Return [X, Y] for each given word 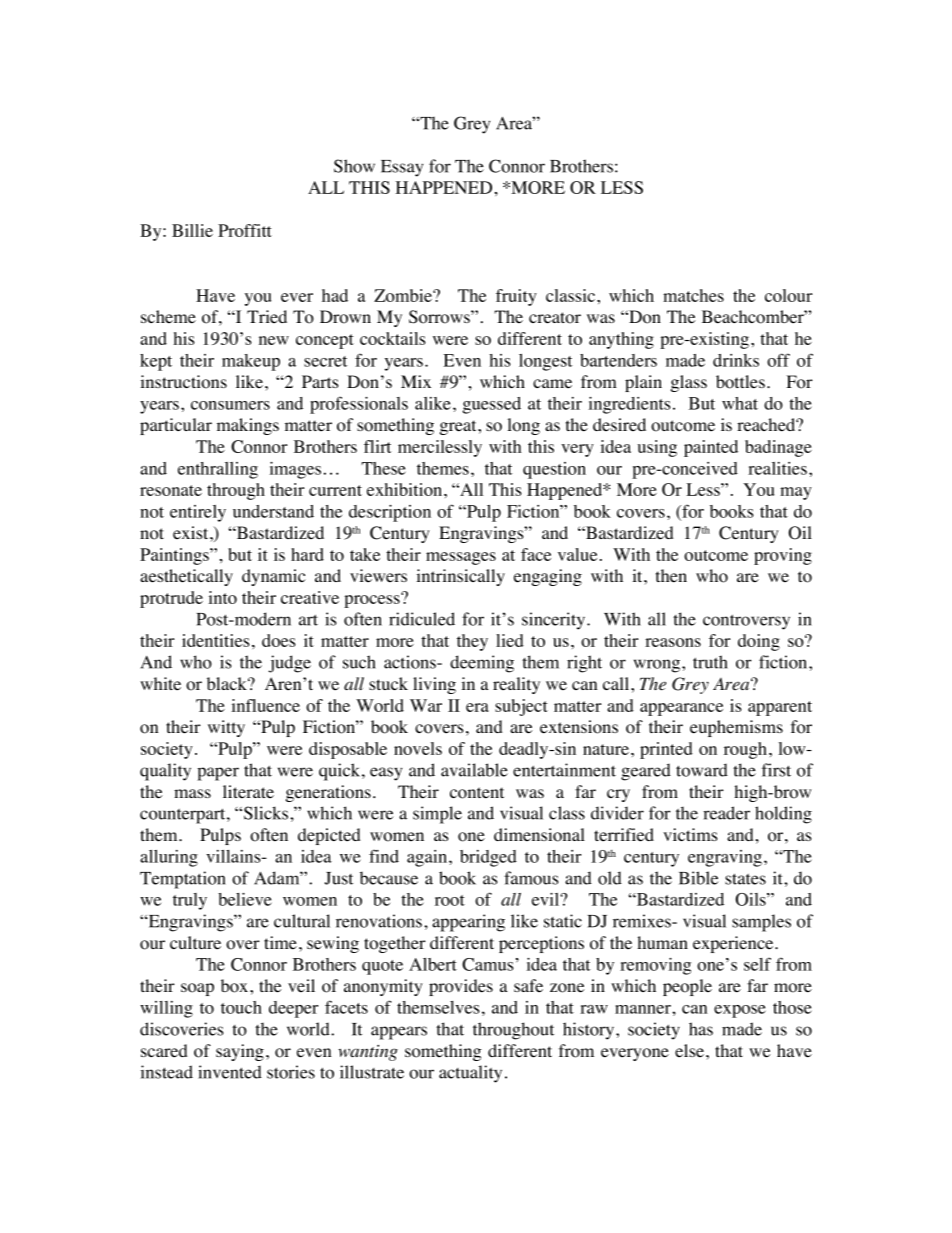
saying [240, 1052]
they [472, 642]
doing [759, 642]
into [223, 597]
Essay [402, 168]
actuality [470, 1074]
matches [693, 295]
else [689, 1051]
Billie [192, 230]
